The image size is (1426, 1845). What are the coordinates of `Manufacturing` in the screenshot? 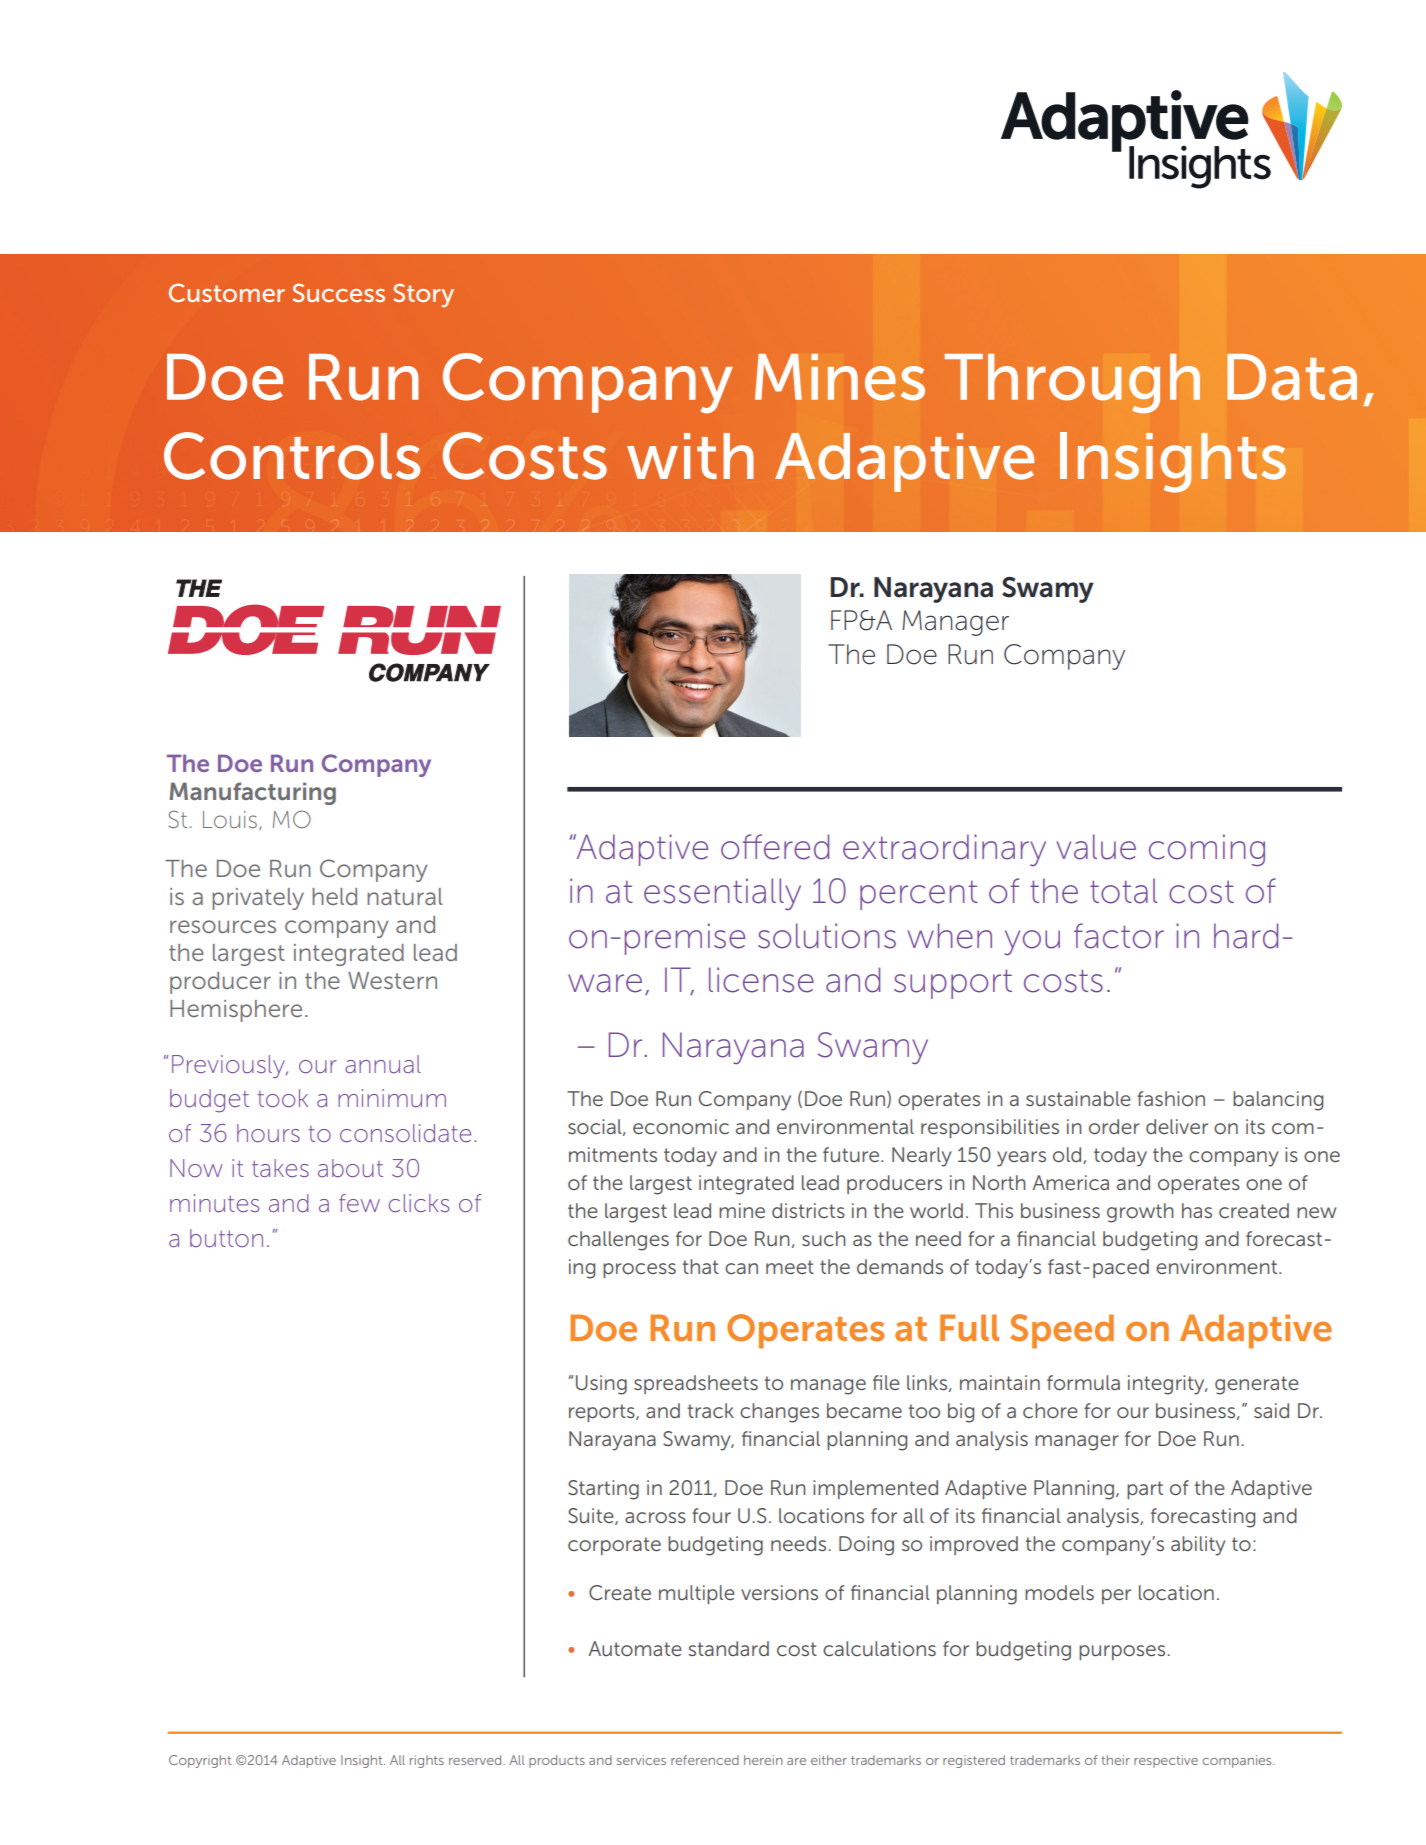 It's located at (252, 793).
